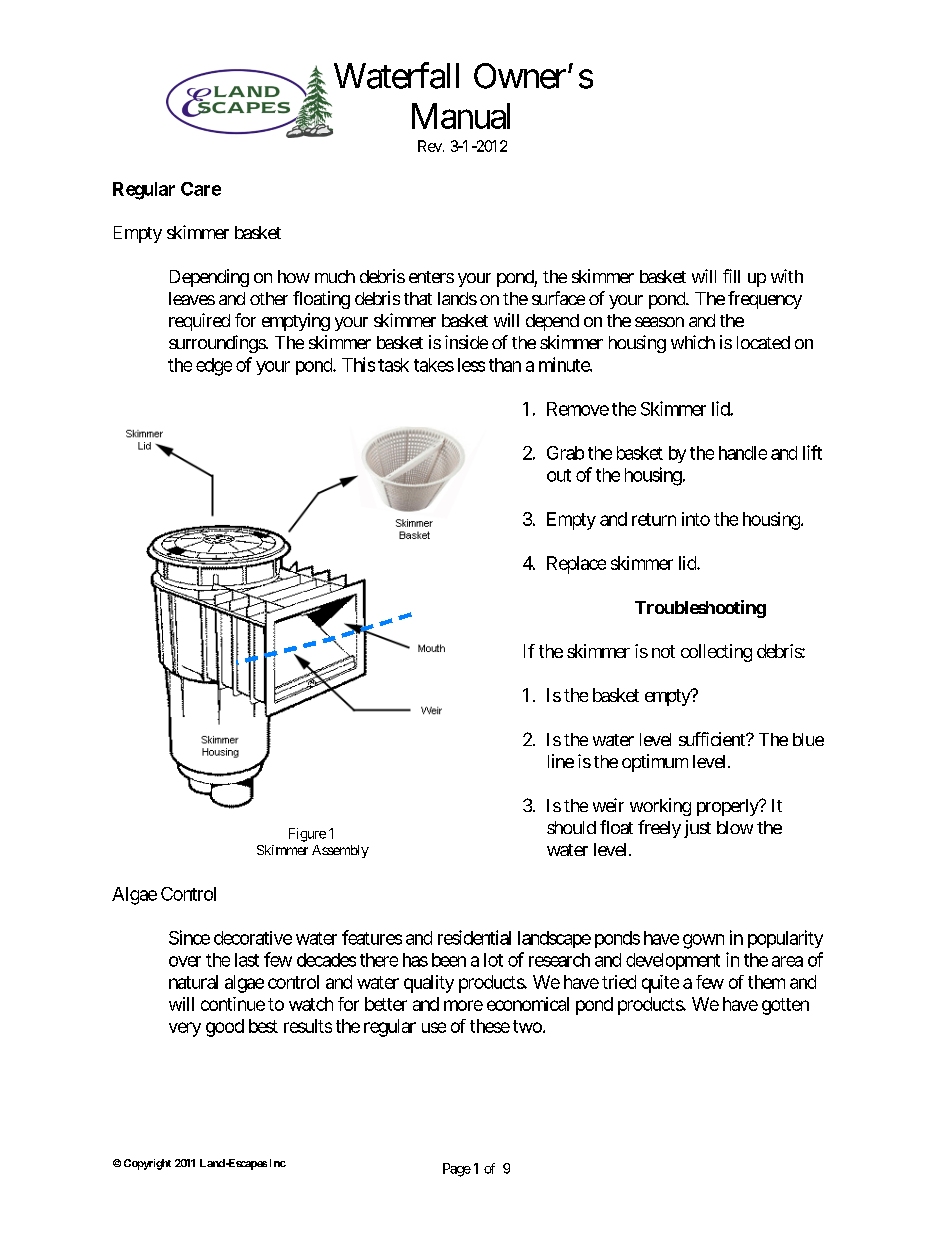  What do you see at coordinates (307, 835) in the document?
I see `Figure` at bounding box center [307, 835].
